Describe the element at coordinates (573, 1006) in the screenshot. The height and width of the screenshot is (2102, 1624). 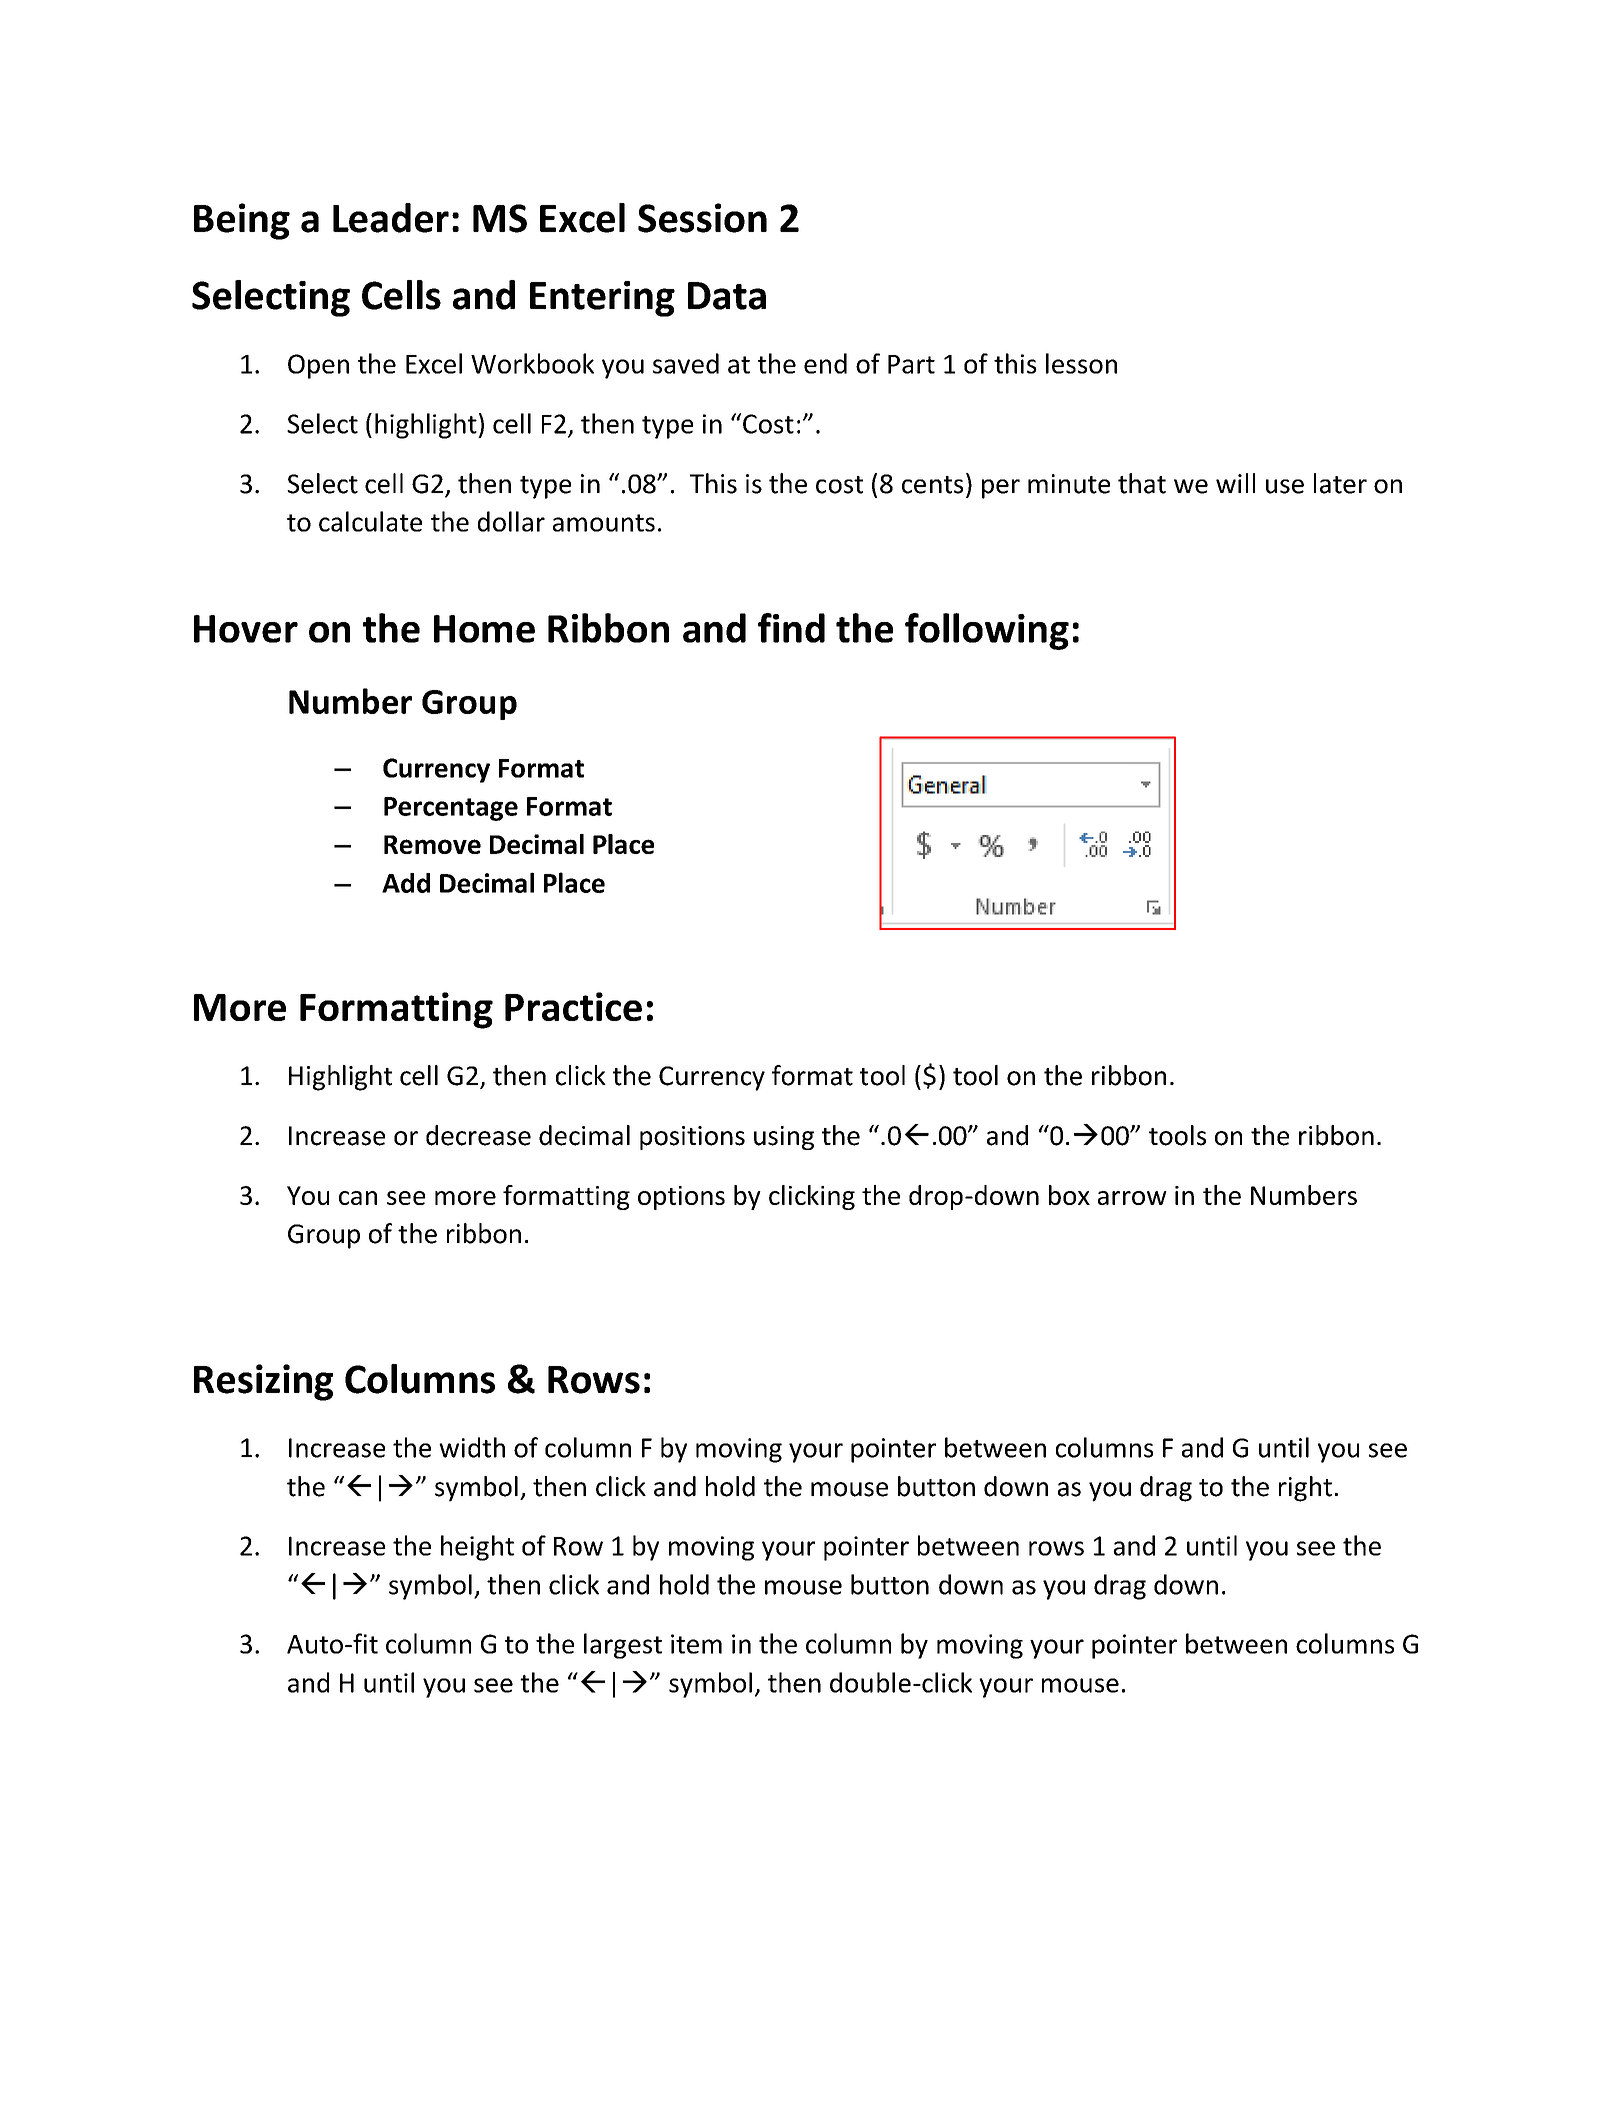
I see `Practice` at that location.
